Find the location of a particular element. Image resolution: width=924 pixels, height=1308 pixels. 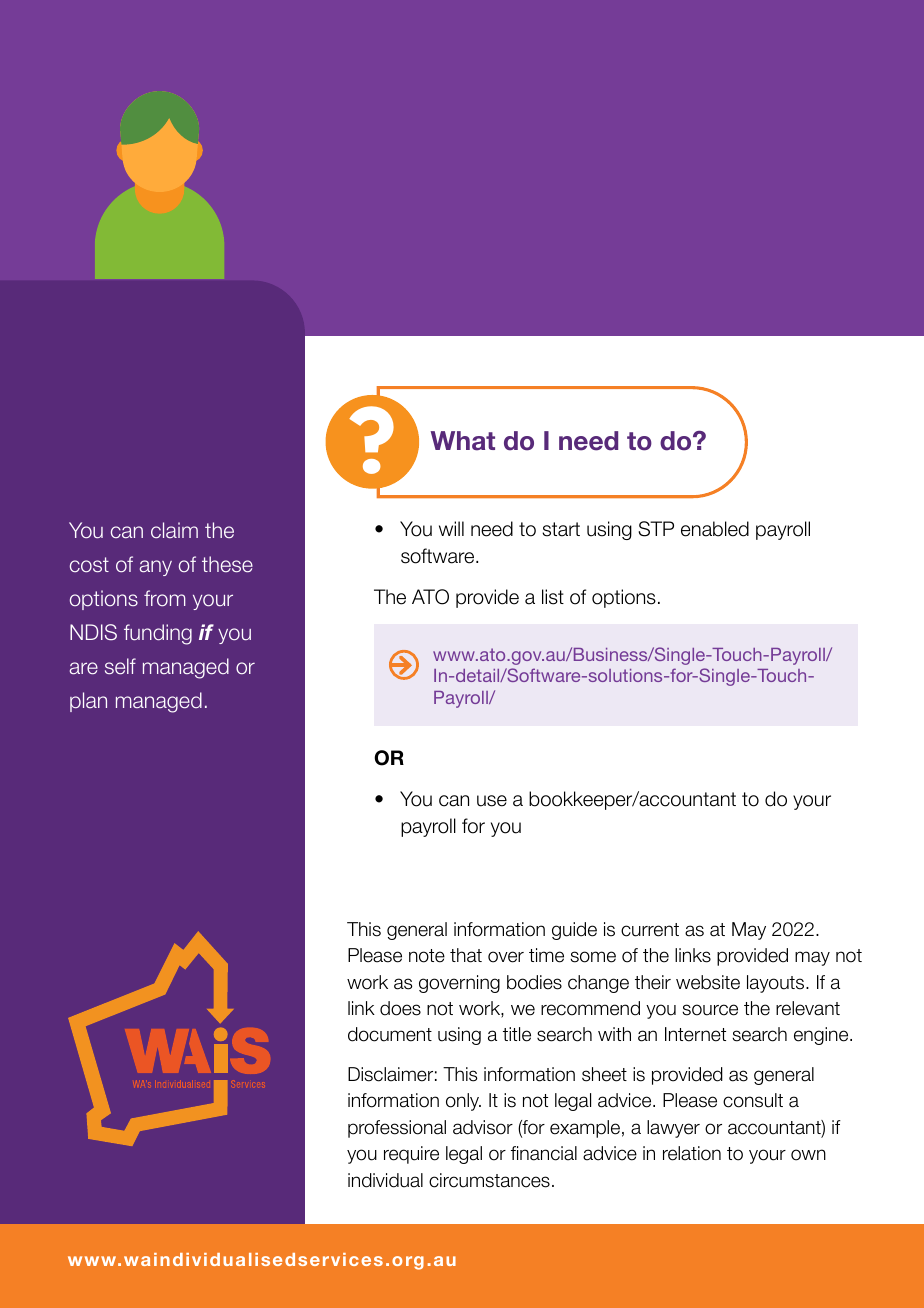

funding is located at coordinates (158, 634).
